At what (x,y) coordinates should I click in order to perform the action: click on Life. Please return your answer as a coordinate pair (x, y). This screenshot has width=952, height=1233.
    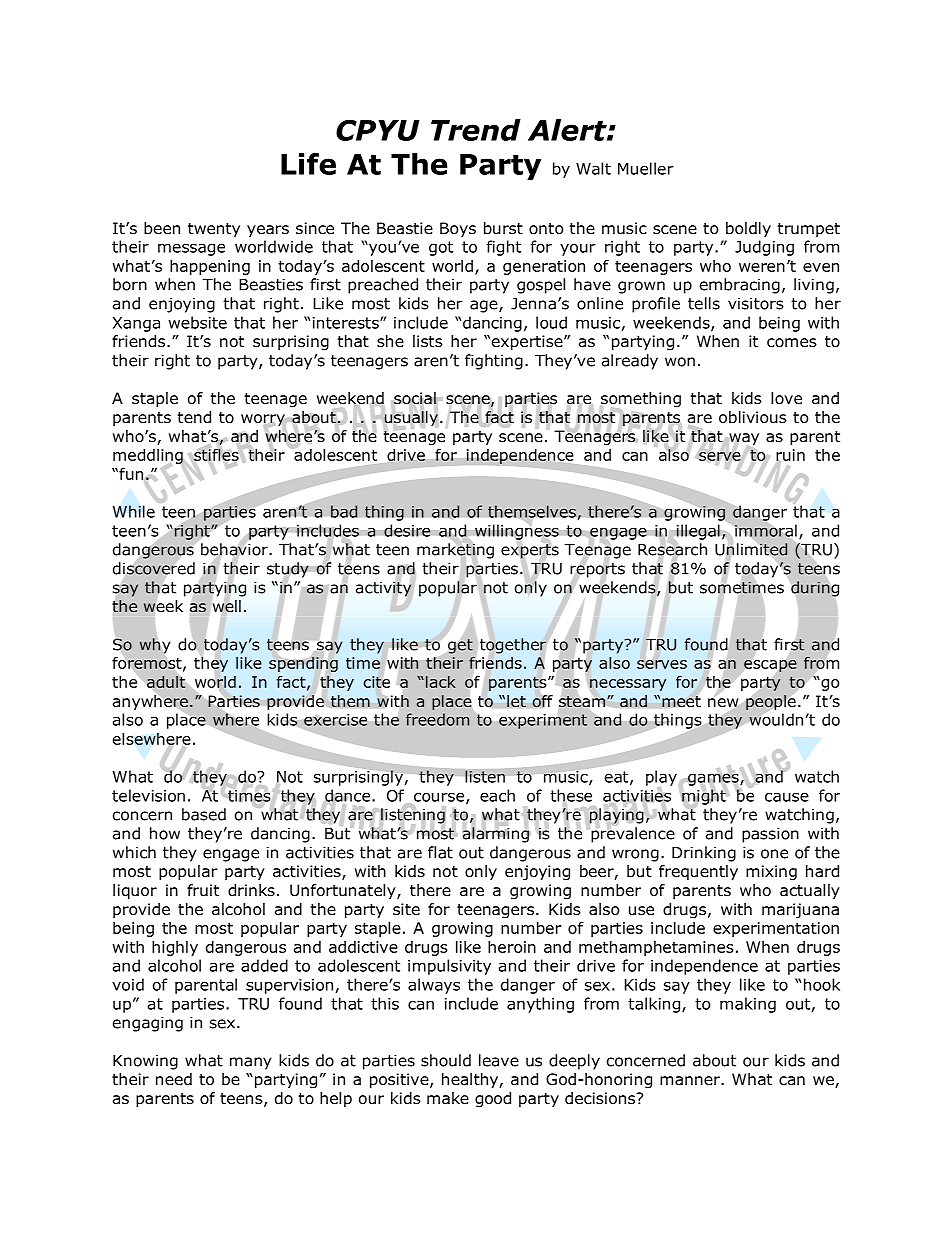
    Looking at the image, I should click on (308, 164).
